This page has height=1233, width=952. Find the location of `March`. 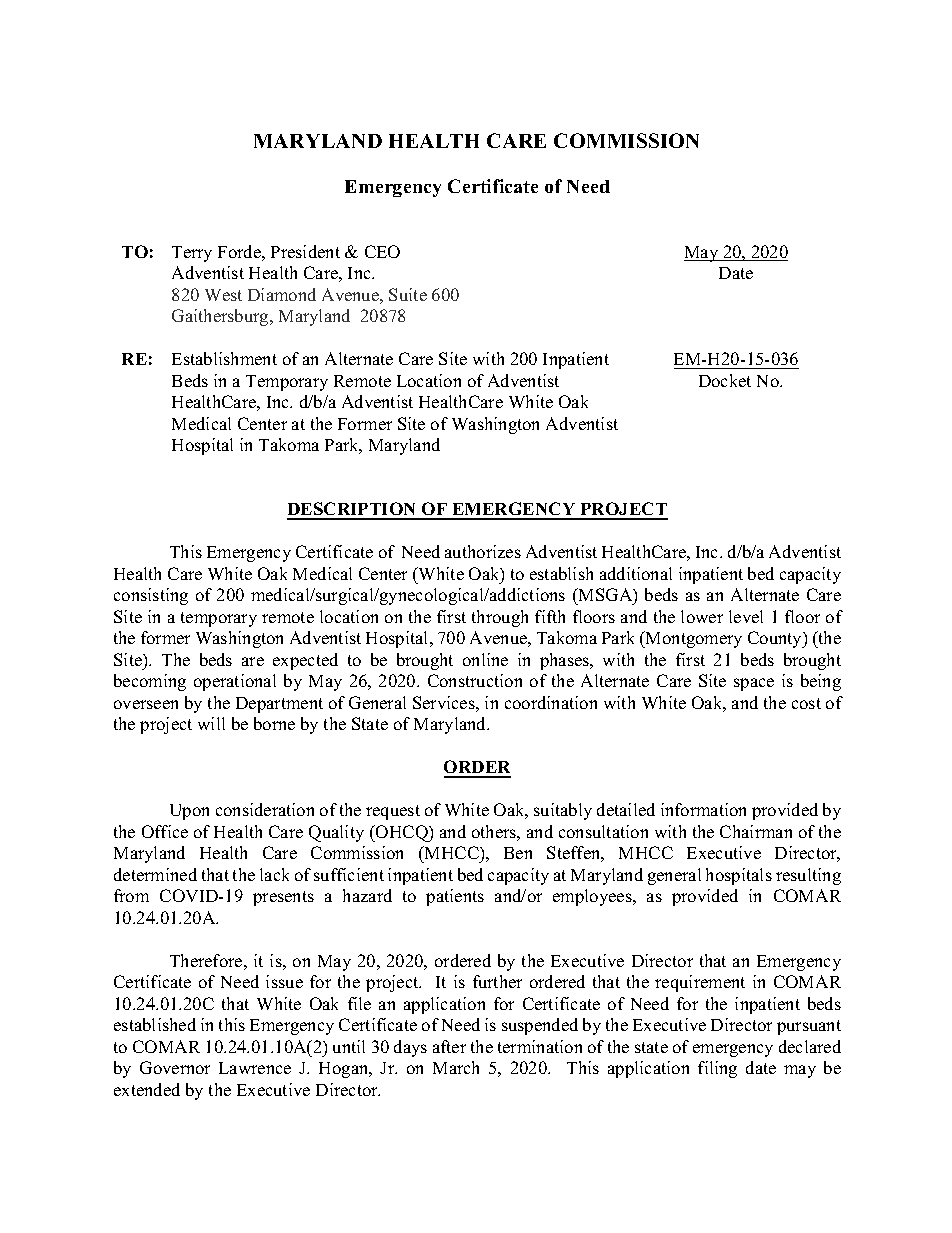

March is located at coordinates (456, 1067).
